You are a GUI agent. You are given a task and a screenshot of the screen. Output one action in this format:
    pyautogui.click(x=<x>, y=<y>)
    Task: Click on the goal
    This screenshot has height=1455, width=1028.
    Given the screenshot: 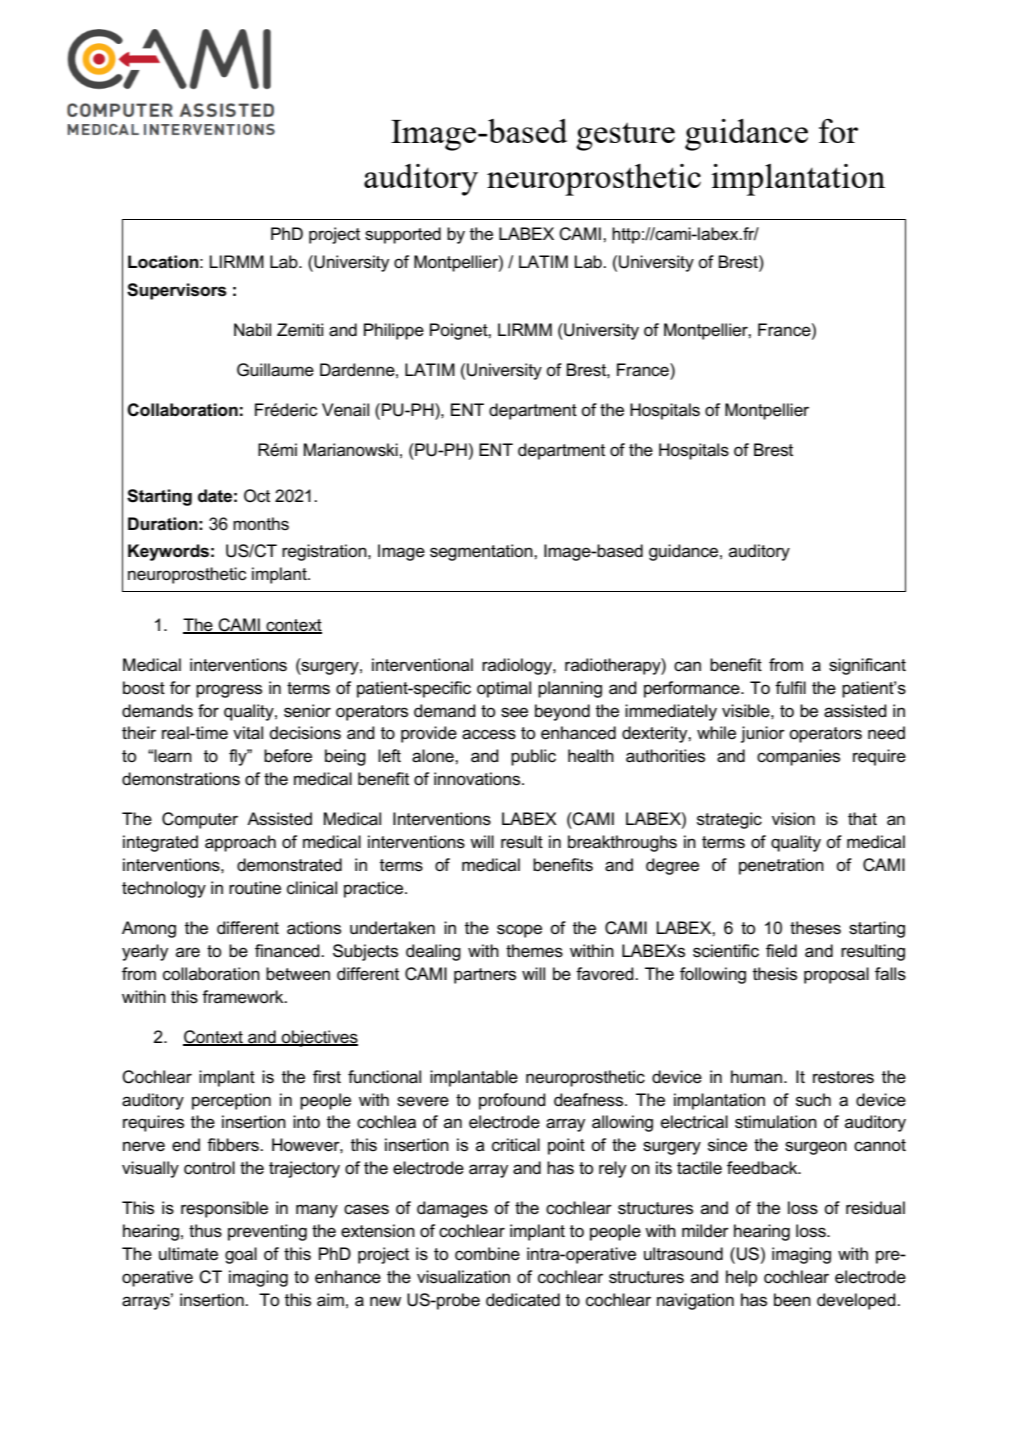 What is the action you would take?
    pyautogui.click(x=241, y=1255)
